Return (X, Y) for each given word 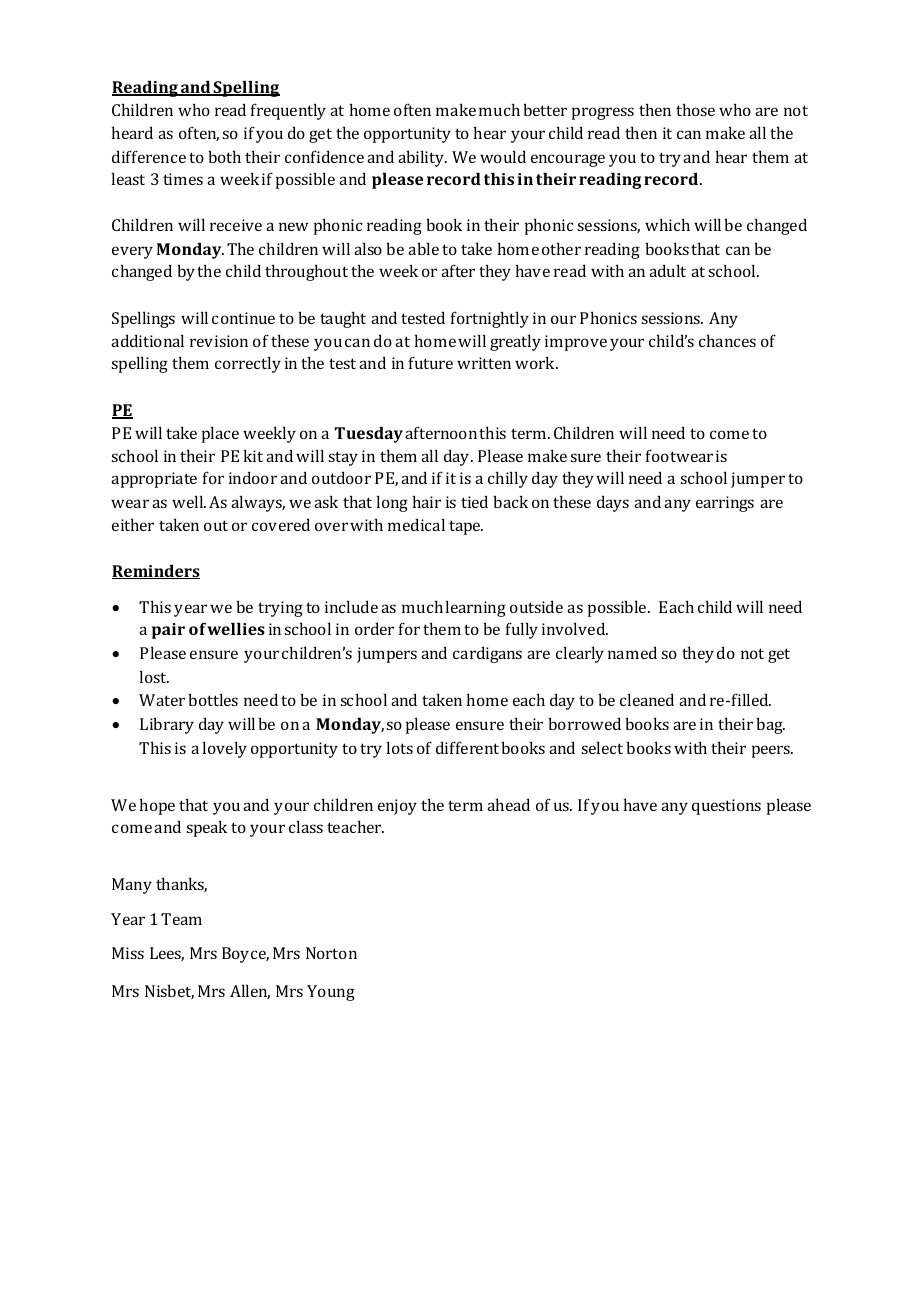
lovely (225, 749)
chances (727, 340)
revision (219, 341)
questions (726, 807)
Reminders (156, 571)
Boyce (245, 955)
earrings (725, 504)
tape (466, 527)
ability (422, 158)
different (467, 747)
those (695, 109)
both (224, 156)
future (431, 362)
